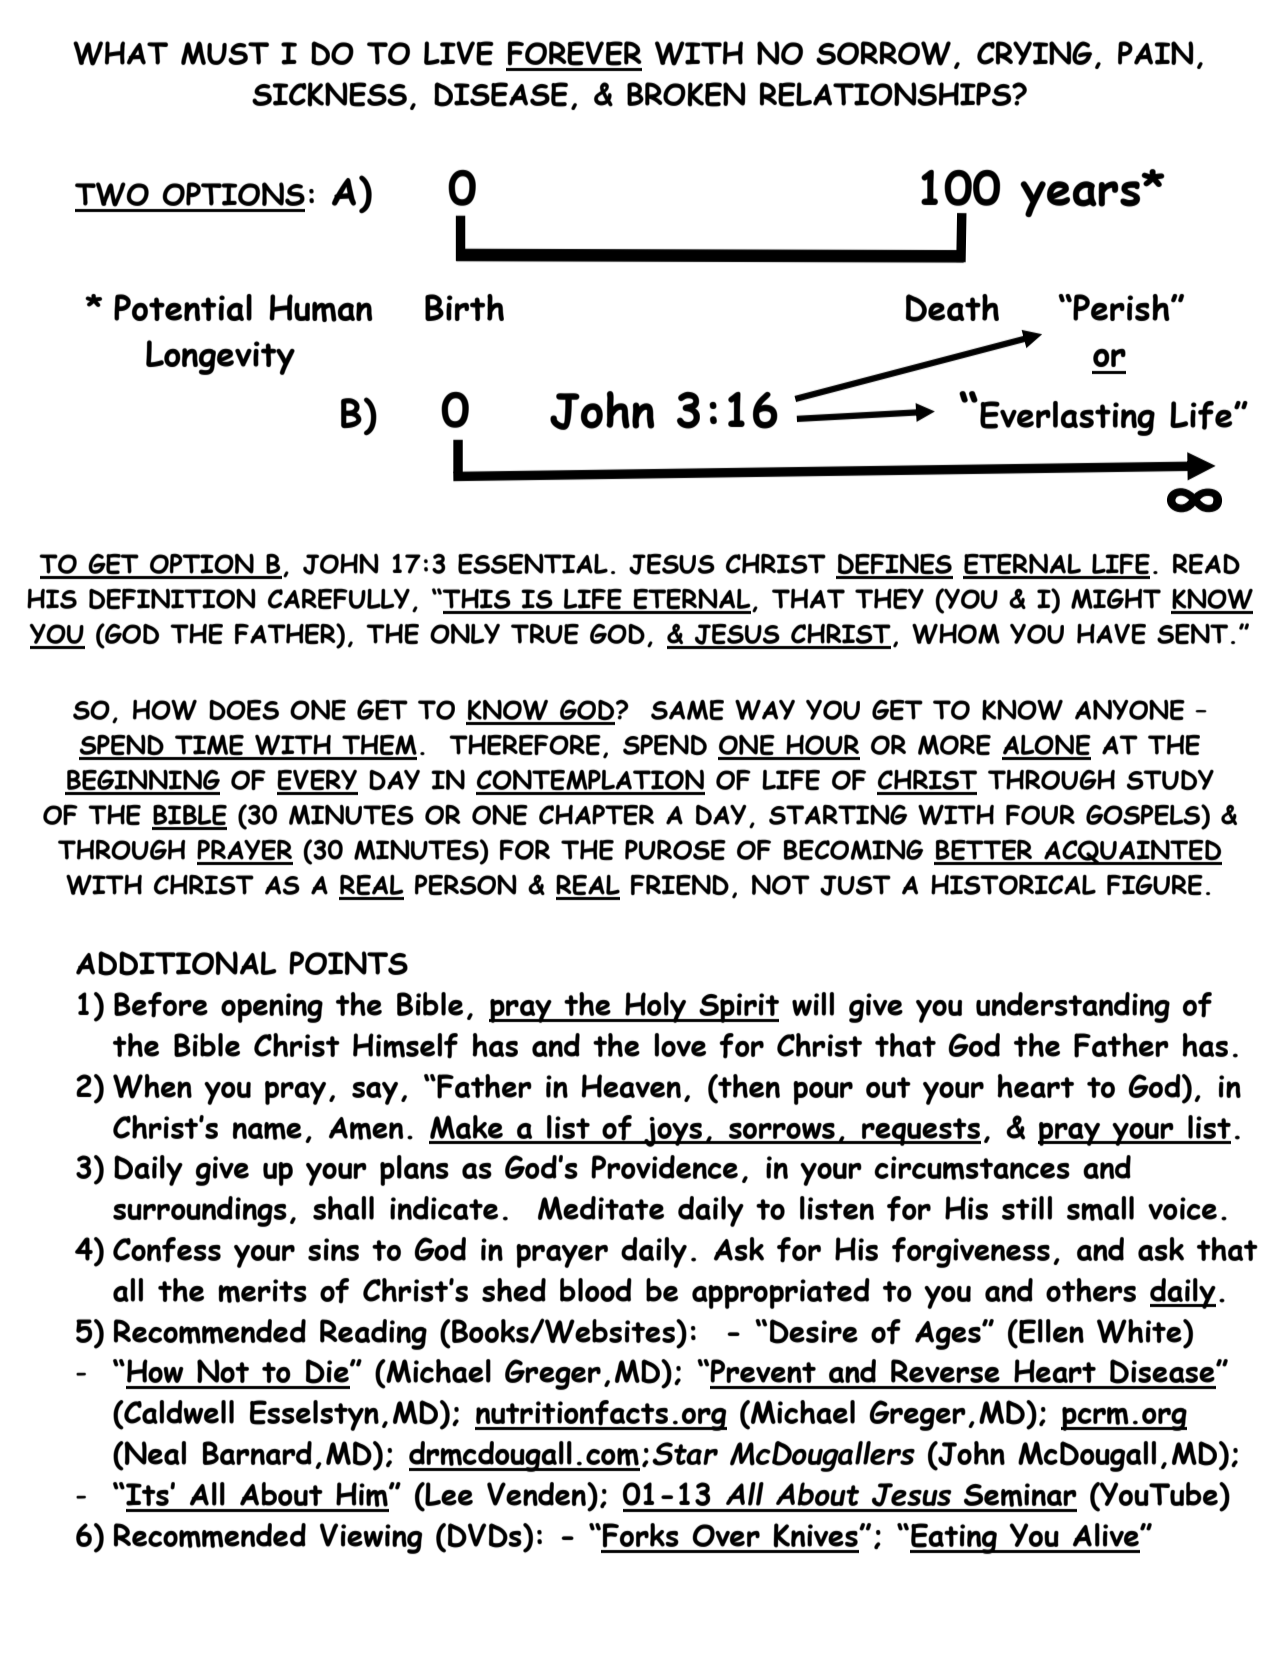  Describe the element at coordinates (1040, 814) in the page. I see `FOUR` at that location.
